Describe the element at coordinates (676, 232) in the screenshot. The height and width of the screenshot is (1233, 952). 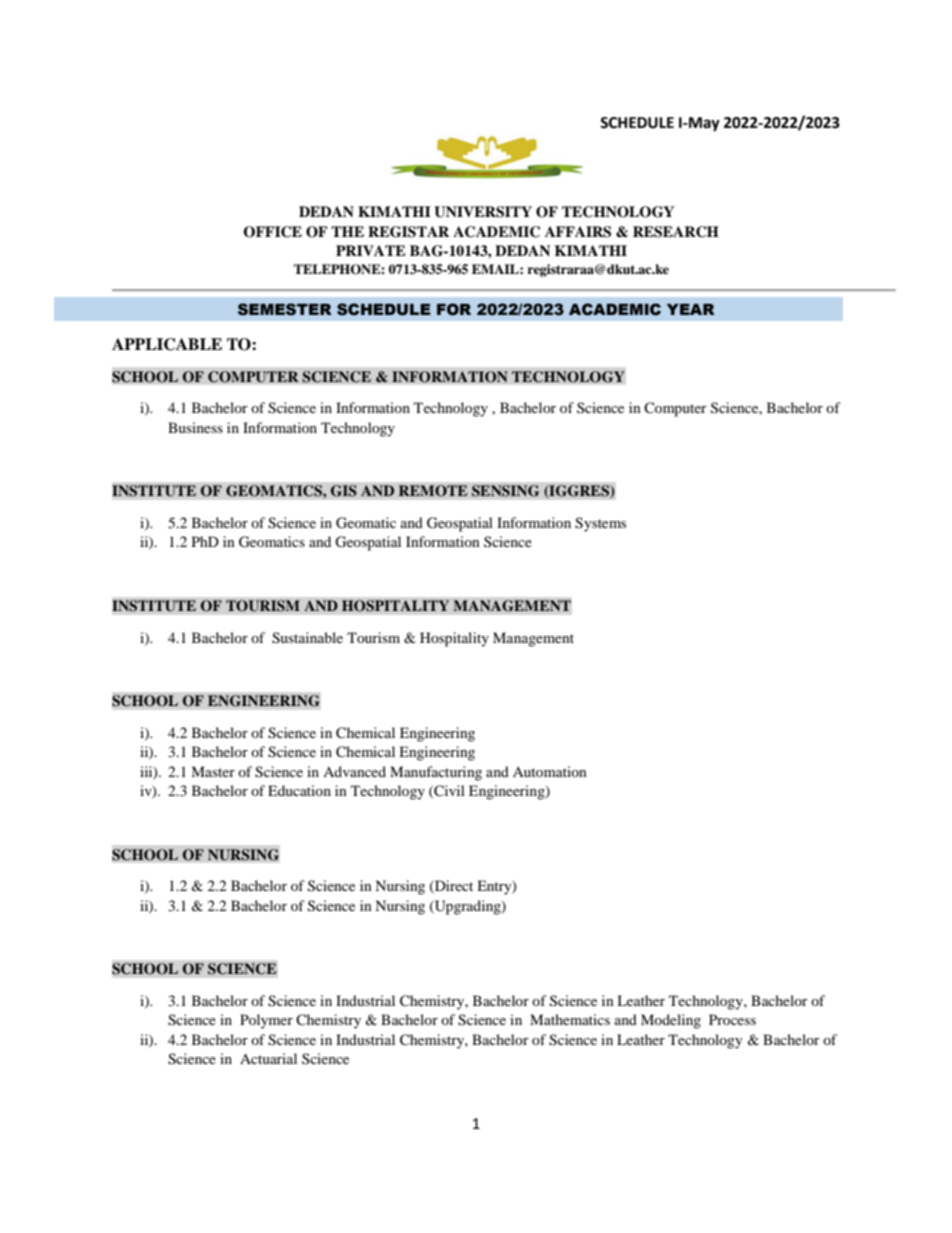
I see `RESEARCH` at that location.
